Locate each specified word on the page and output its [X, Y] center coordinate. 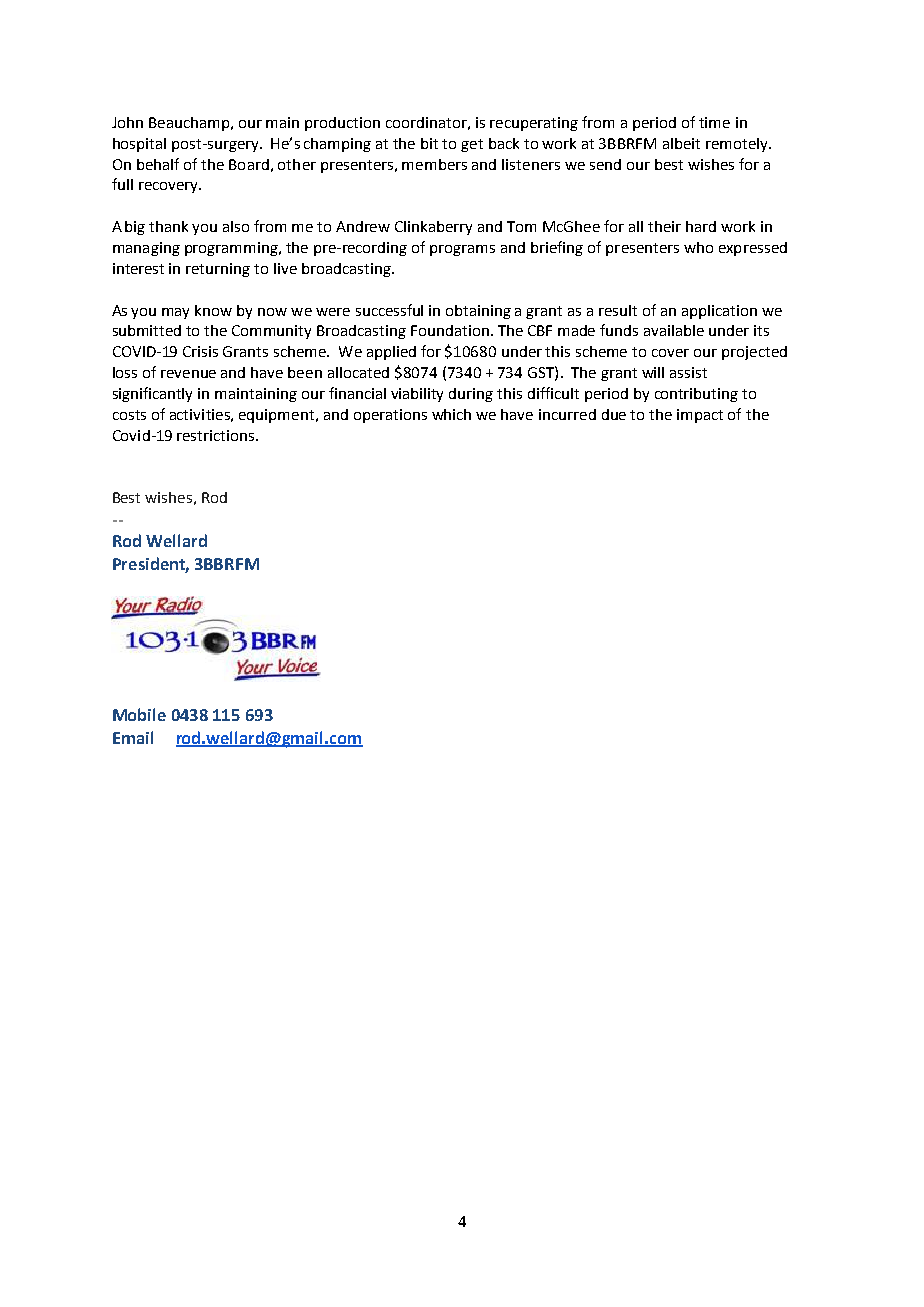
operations [390, 416]
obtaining [478, 312]
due [614, 414]
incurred [567, 414]
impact [700, 416]
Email [133, 737]
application [719, 312]
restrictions [217, 435]
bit [429, 143]
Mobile [139, 714]
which [451, 414]
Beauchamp [189, 124]
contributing [696, 395]
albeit [681, 143]
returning [218, 270]
